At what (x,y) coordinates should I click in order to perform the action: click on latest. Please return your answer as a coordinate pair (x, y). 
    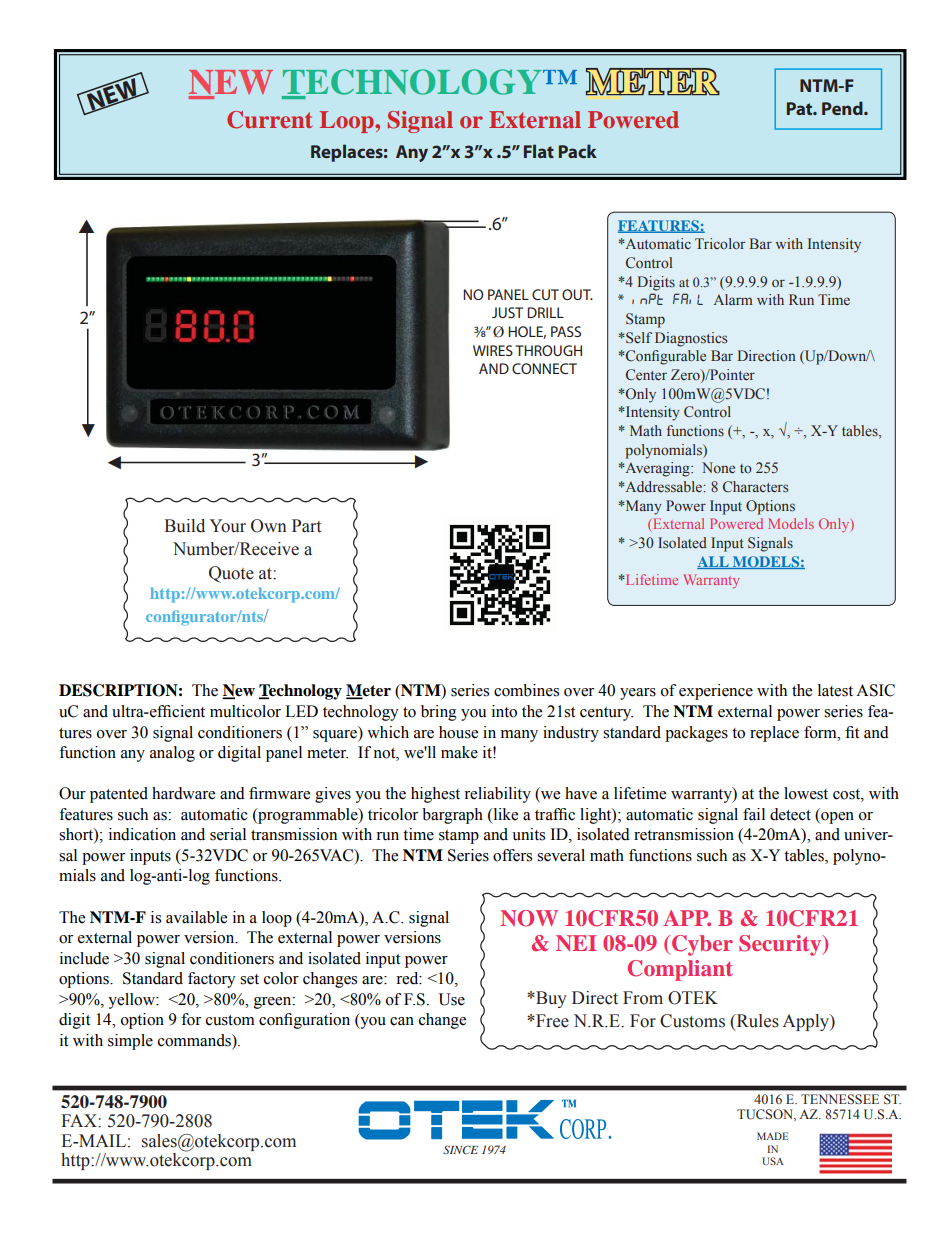
    Looking at the image, I should click on (835, 690).
